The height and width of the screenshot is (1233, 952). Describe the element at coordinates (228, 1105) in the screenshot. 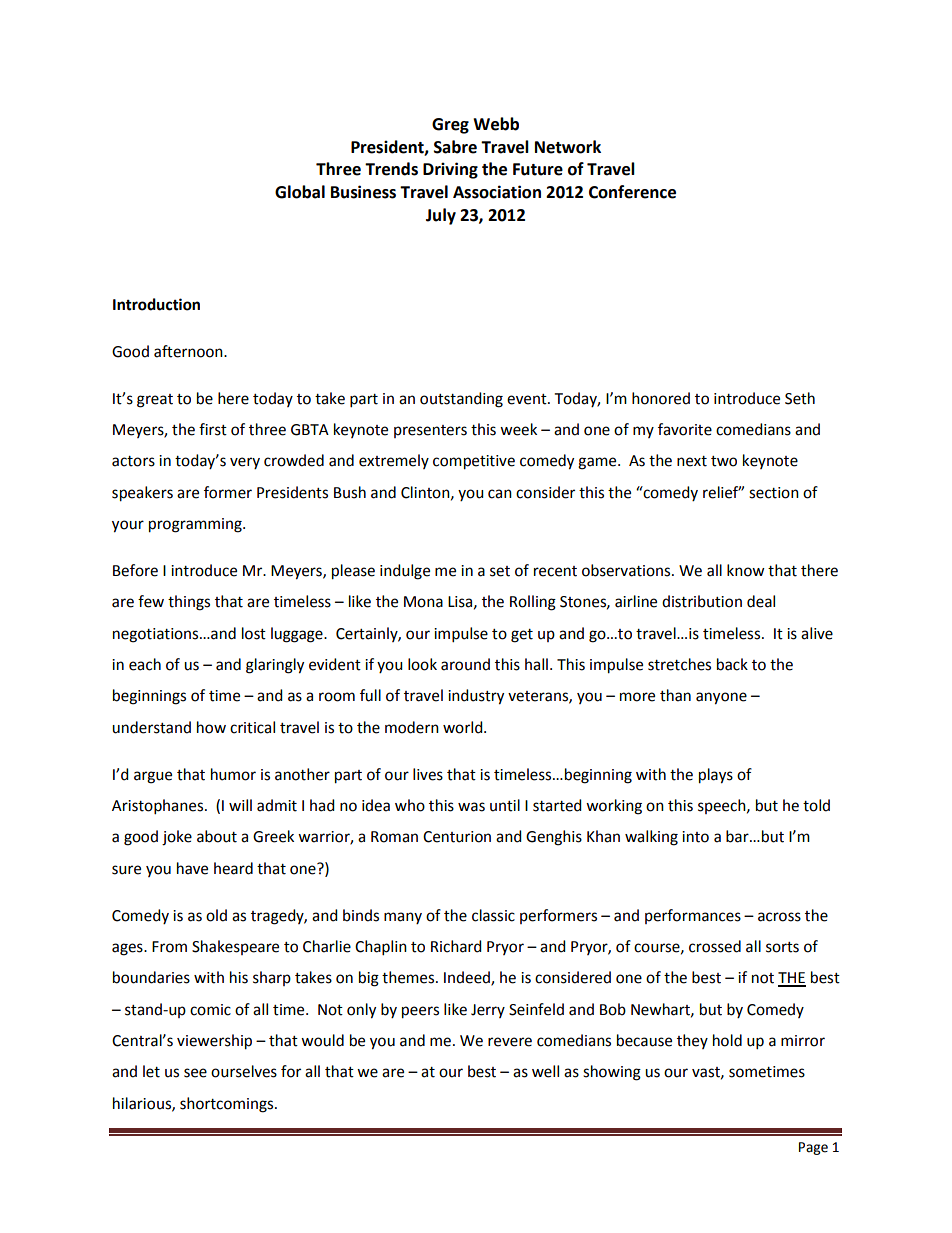

I see `shortcomings` at that location.
